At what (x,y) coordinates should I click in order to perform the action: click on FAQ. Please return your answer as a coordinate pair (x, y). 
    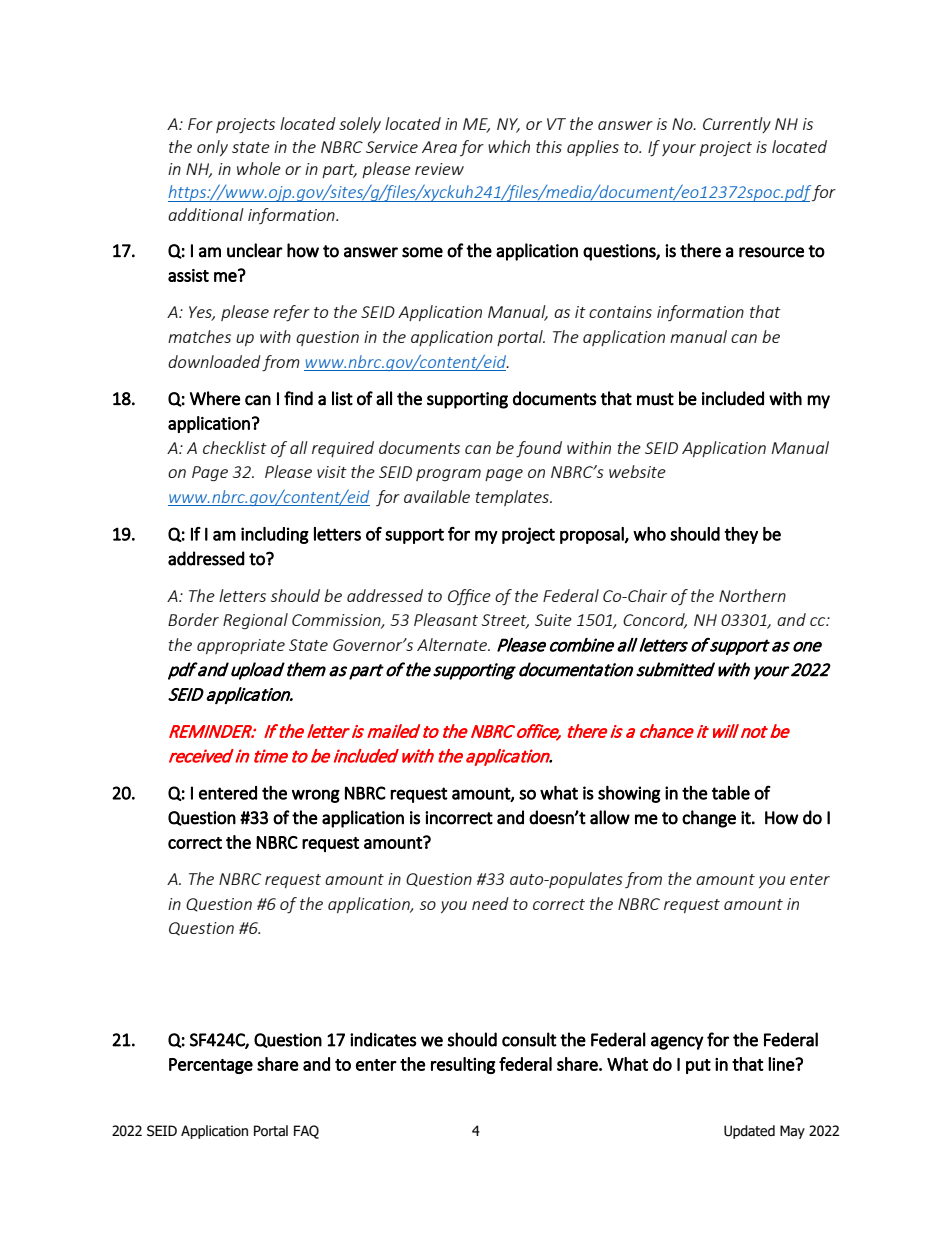
    Looking at the image, I should click on (306, 1132).
